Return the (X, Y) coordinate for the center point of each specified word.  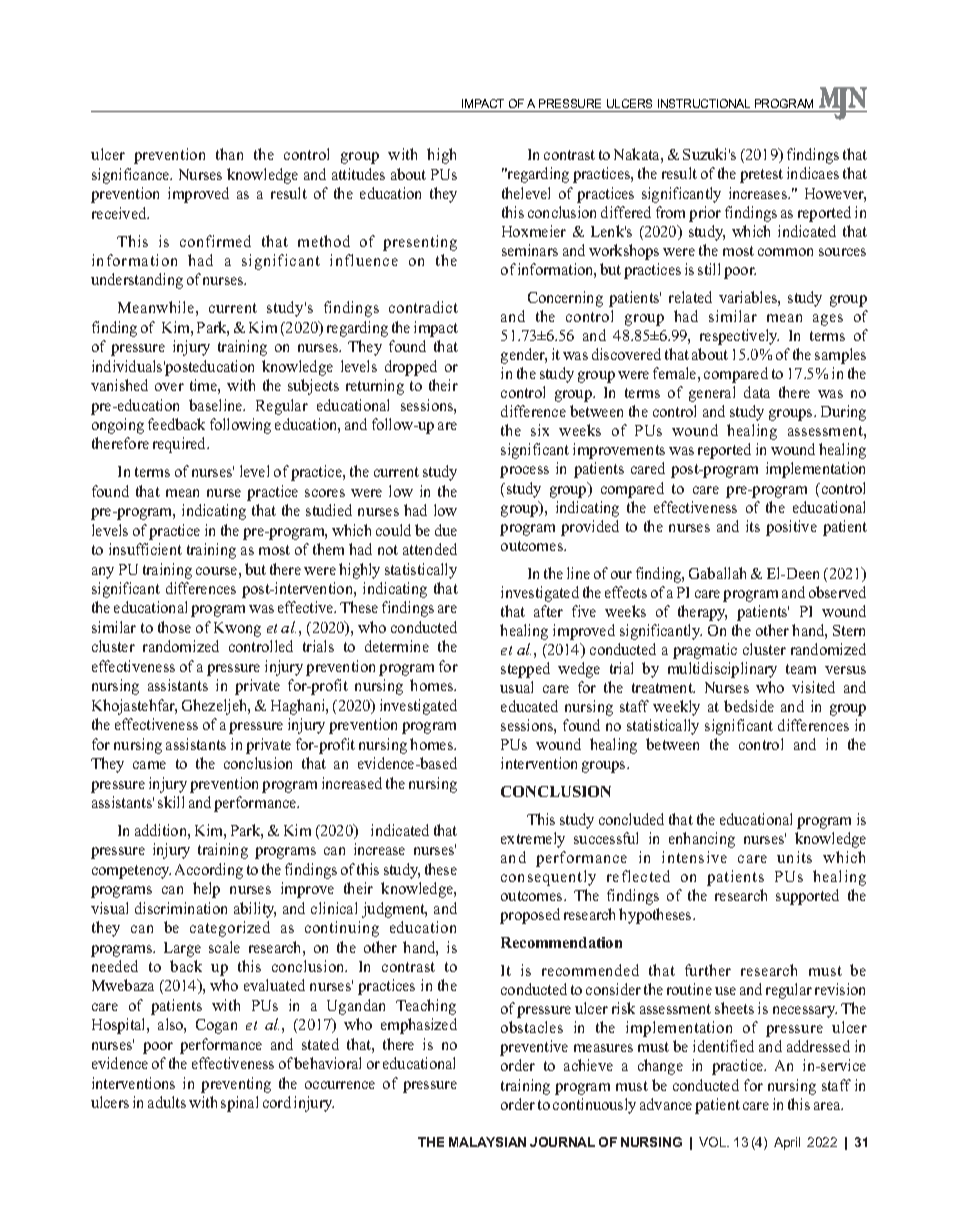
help (206, 890)
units (794, 857)
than (229, 154)
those (174, 627)
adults (167, 1102)
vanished (119, 385)
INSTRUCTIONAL (704, 103)
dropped (411, 368)
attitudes (358, 174)
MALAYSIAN (487, 1142)
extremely (533, 840)
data (757, 392)
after (548, 611)
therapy (702, 613)
